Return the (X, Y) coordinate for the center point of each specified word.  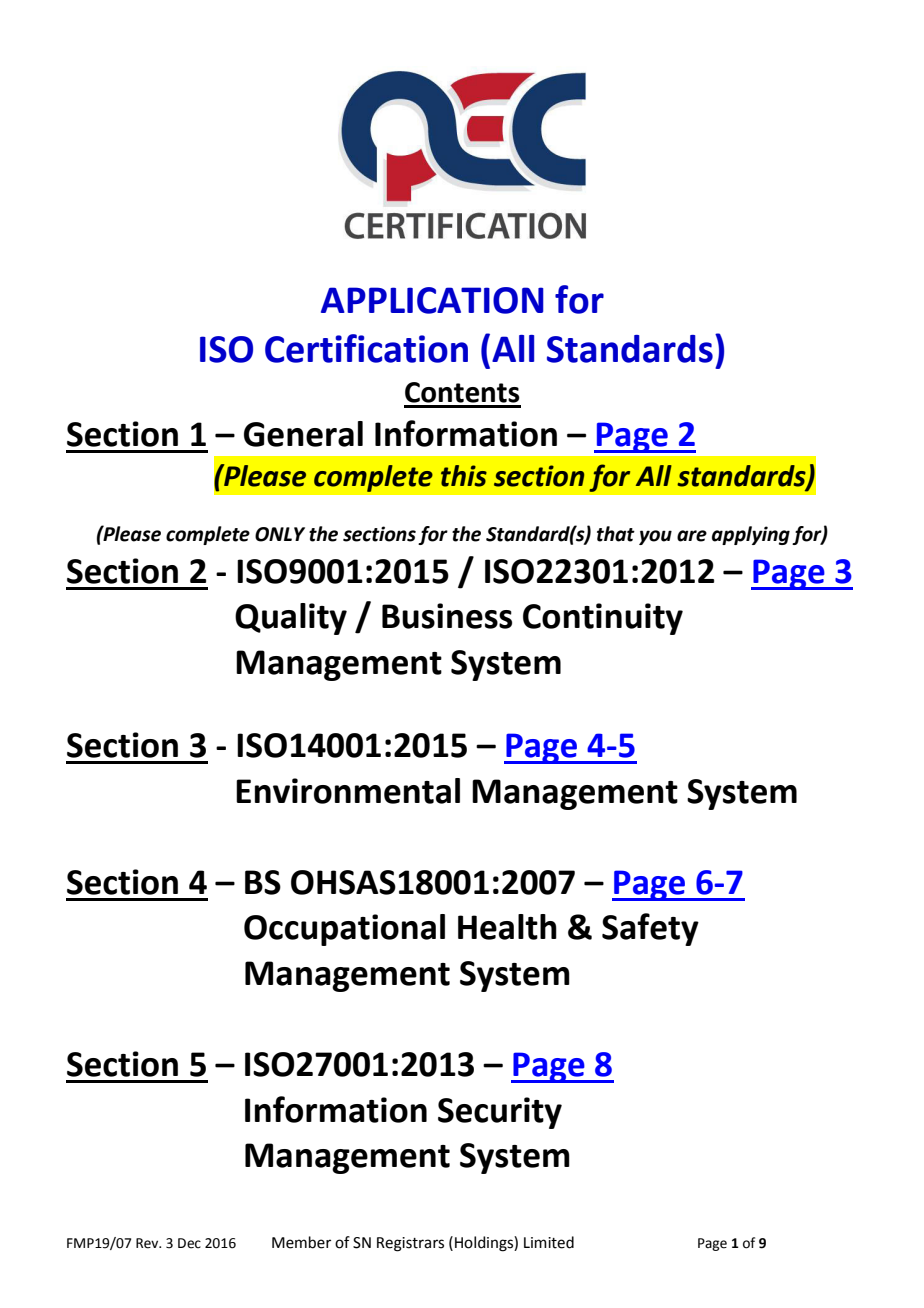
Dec (189, 1243)
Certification (366, 348)
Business (447, 616)
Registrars (410, 1244)
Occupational (344, 930)
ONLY (280, 534)
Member (301, 1242)
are (692, 536)
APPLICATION (432, 300)
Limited (549, 1242)
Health (507, 927)
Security (500, 1113)
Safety (650, 929)
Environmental (348, 791)
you (655, 537)
